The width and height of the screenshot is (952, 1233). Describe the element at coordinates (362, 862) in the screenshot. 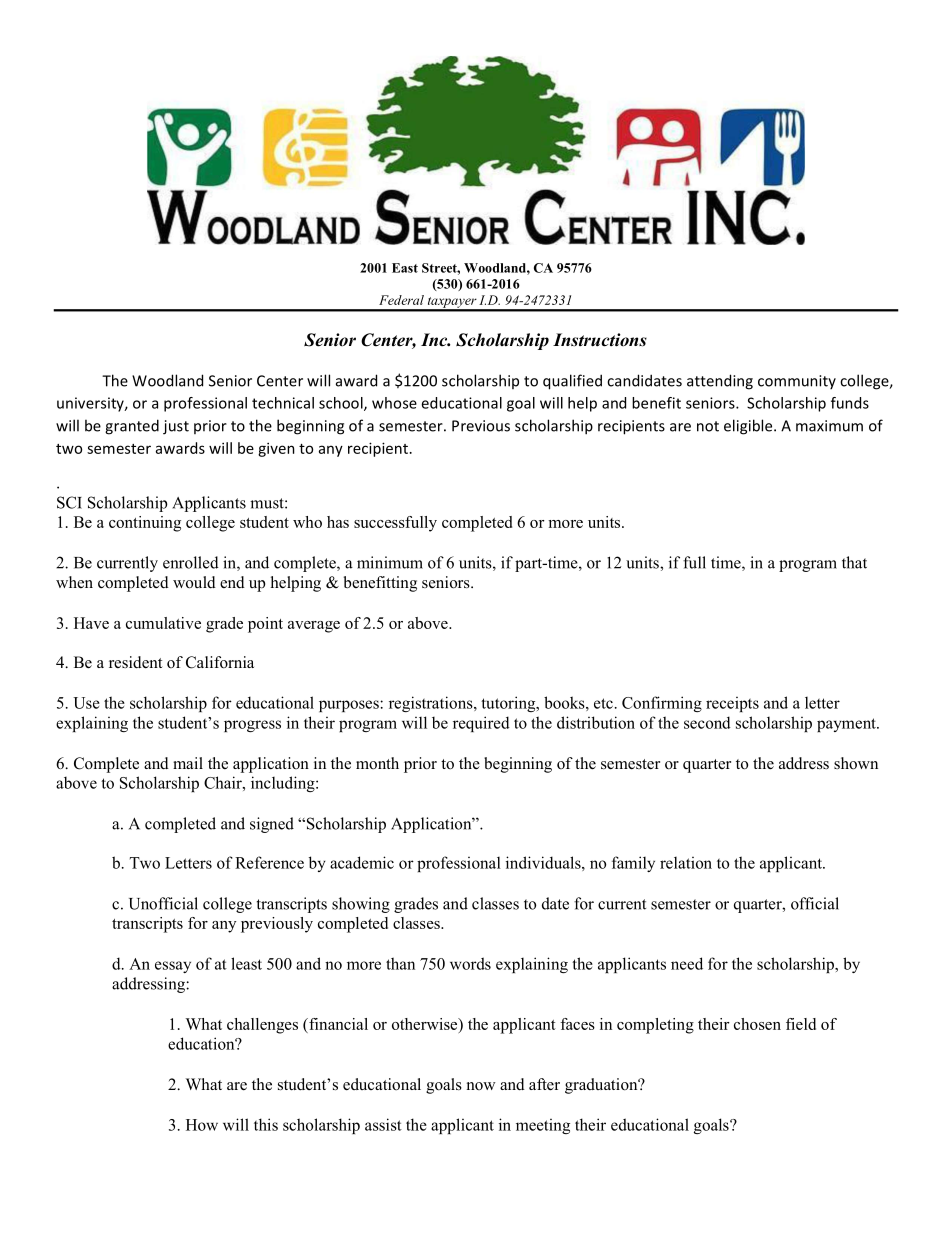

I see `academic` at that location.
